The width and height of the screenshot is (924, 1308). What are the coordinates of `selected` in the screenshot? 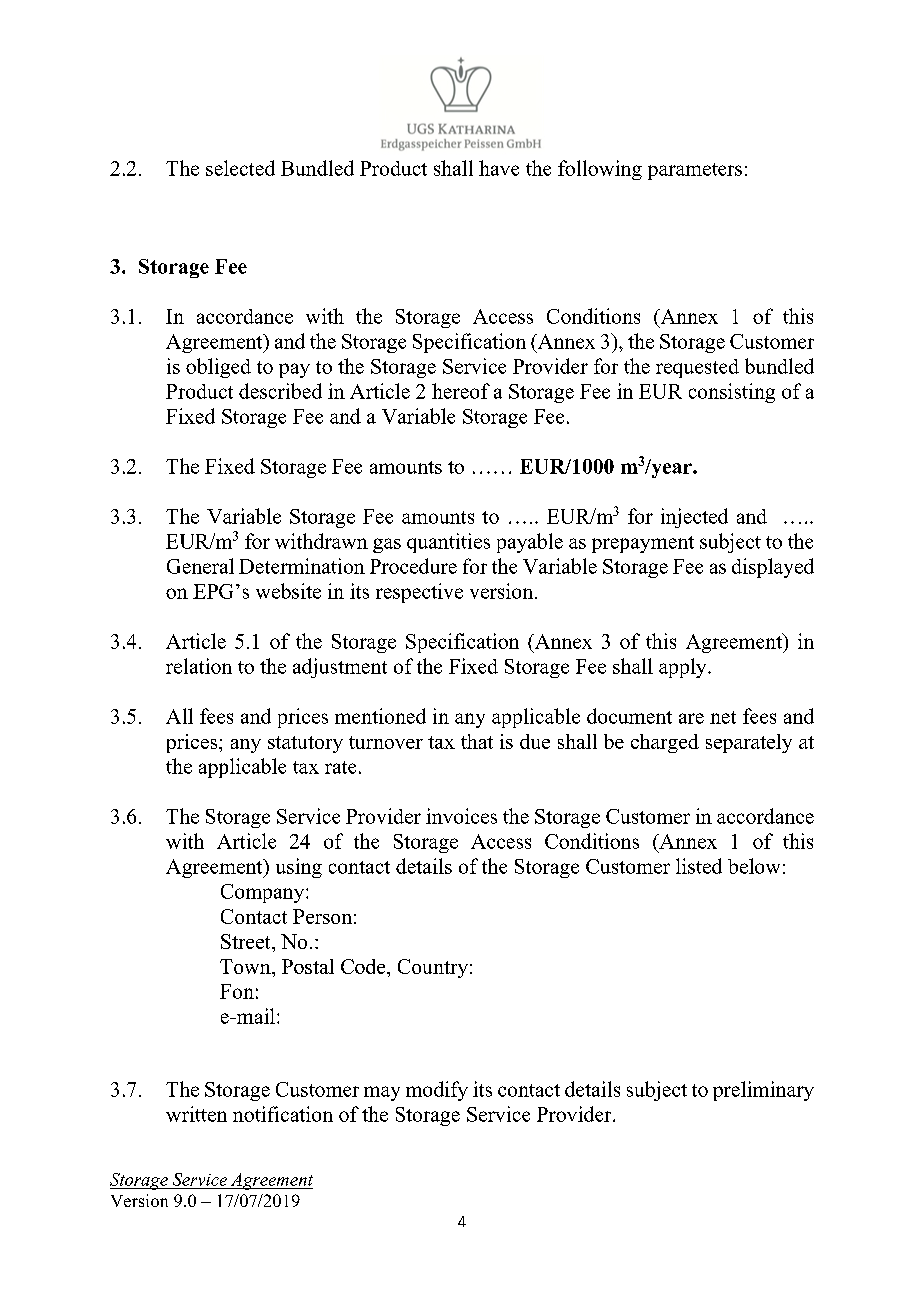 It's located at (240, 168).
